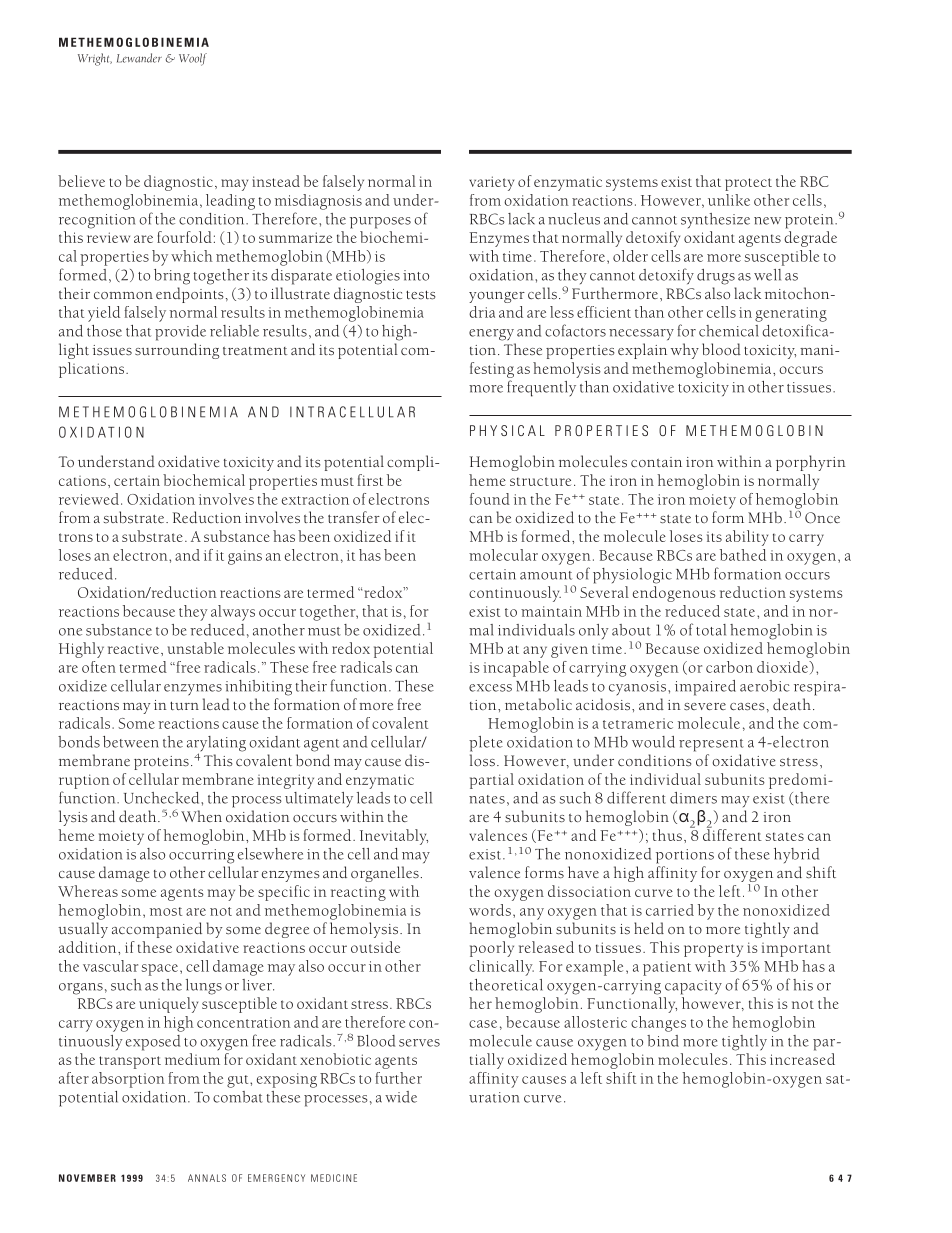 The image size is (952, 1233). I want to click on wide, so click(401, 1097).
